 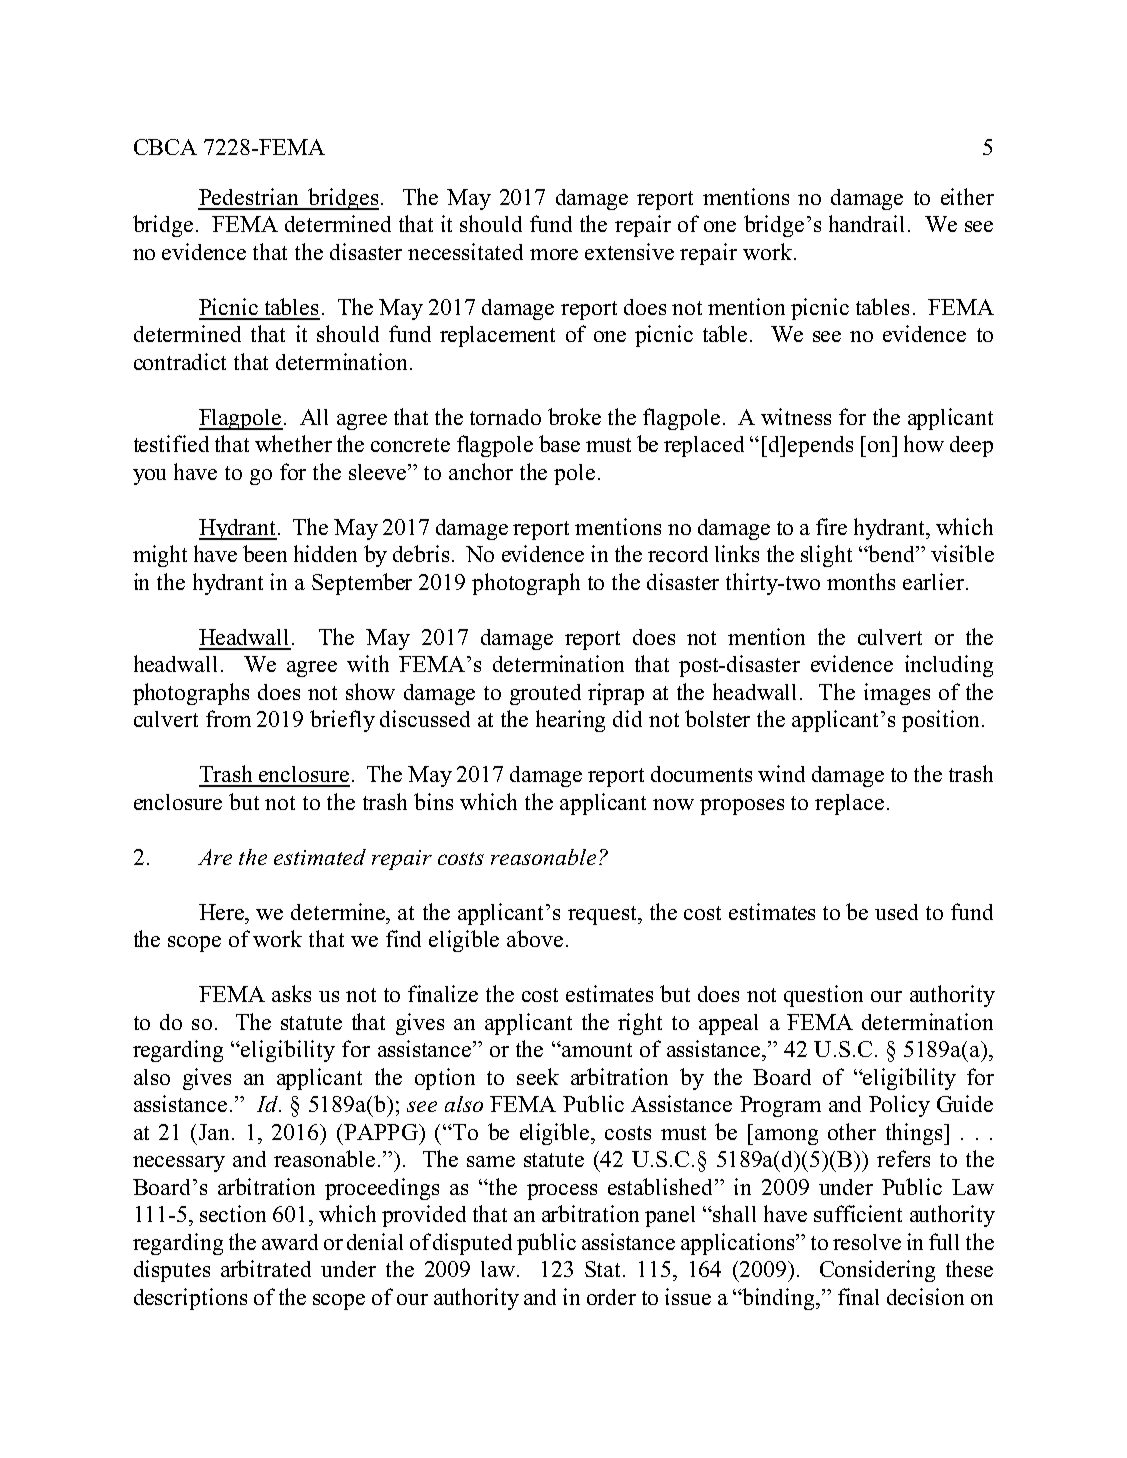 I want to click on Pedestrian, so click(x=248, y=196).
